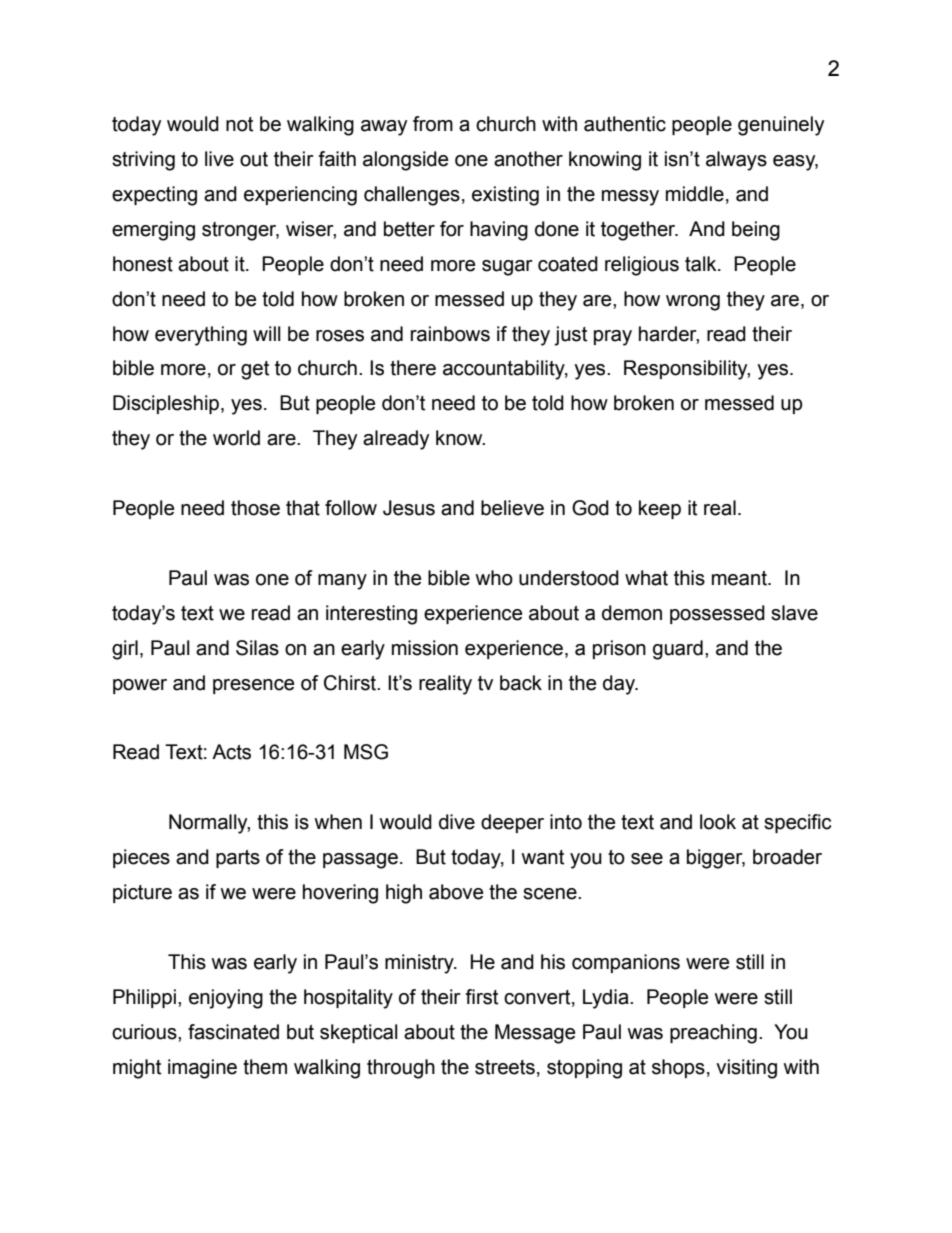 This page has width=952, height=1233. I want to click on Acts, so click(231, 752).
